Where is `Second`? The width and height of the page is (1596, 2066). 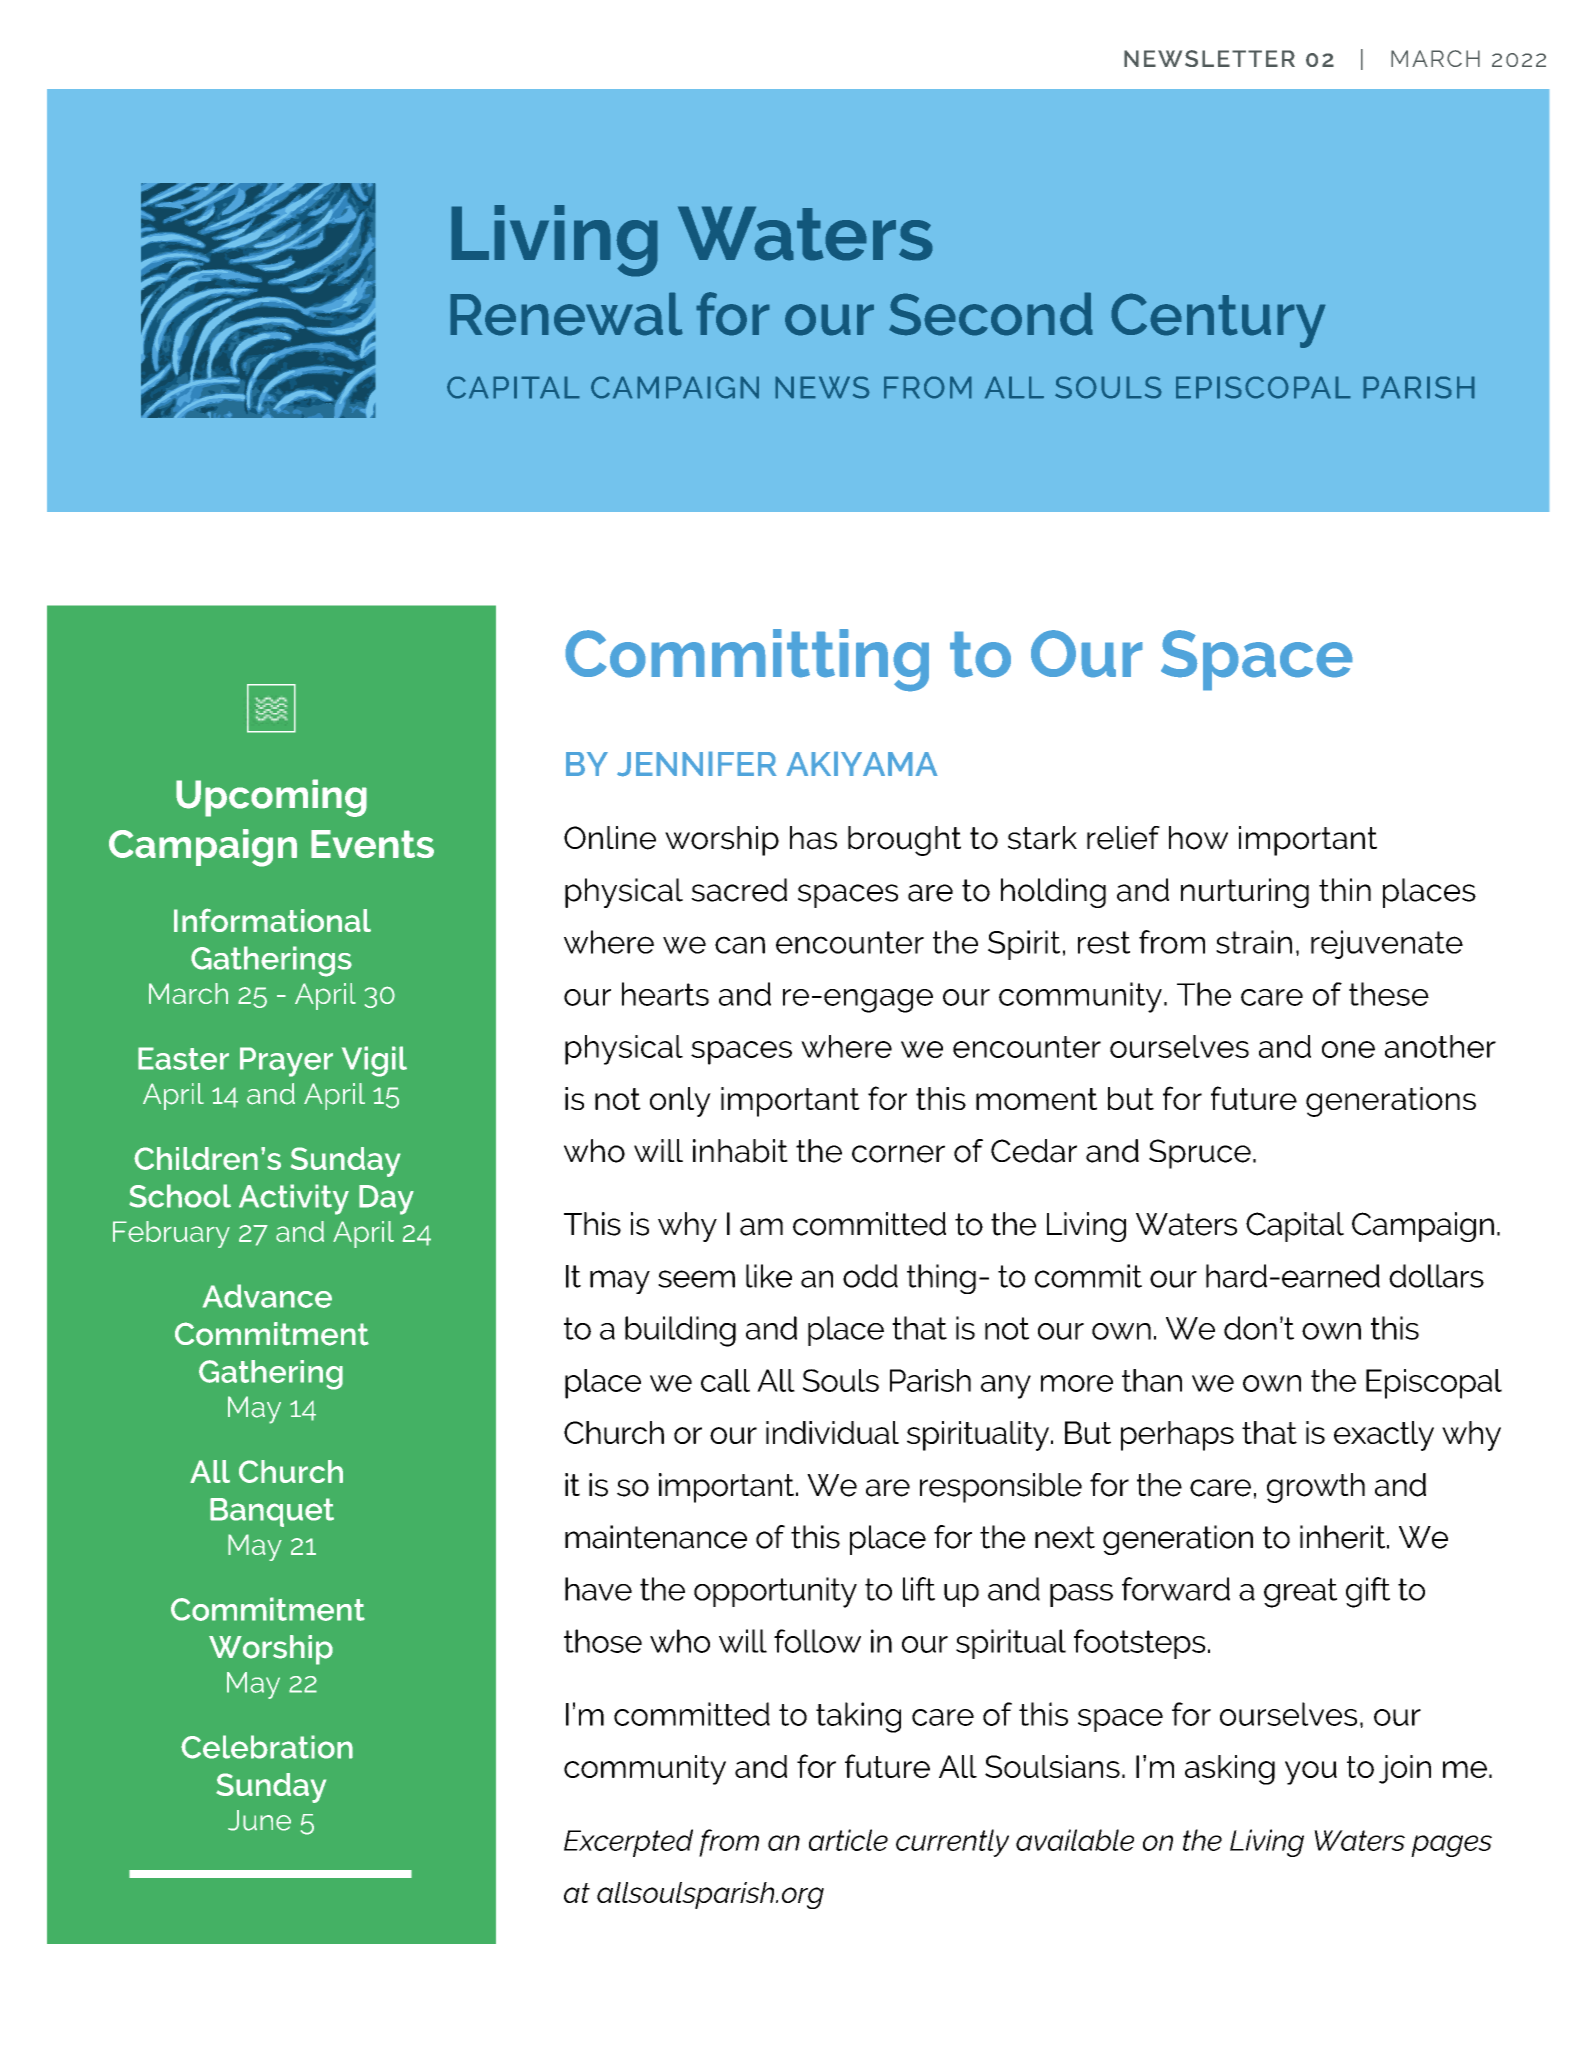
Second is located at coordinates (991, 314).
